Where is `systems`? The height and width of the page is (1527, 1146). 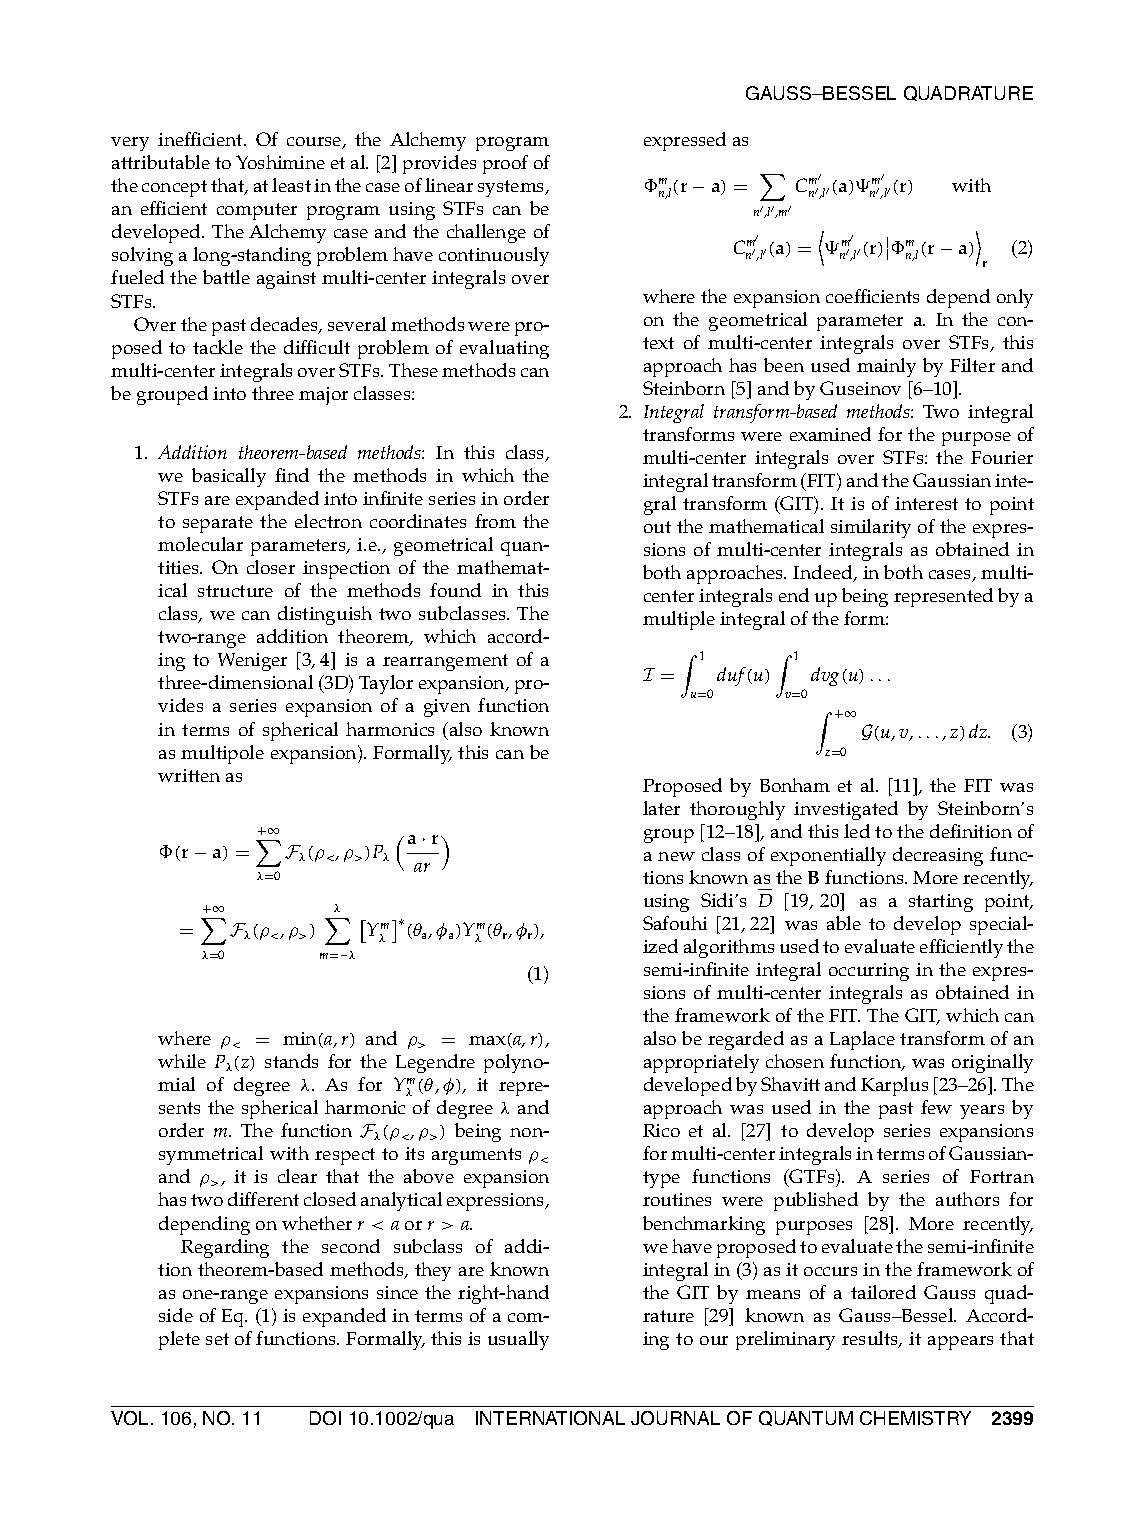 systems is located at coordinates (512, 188).
